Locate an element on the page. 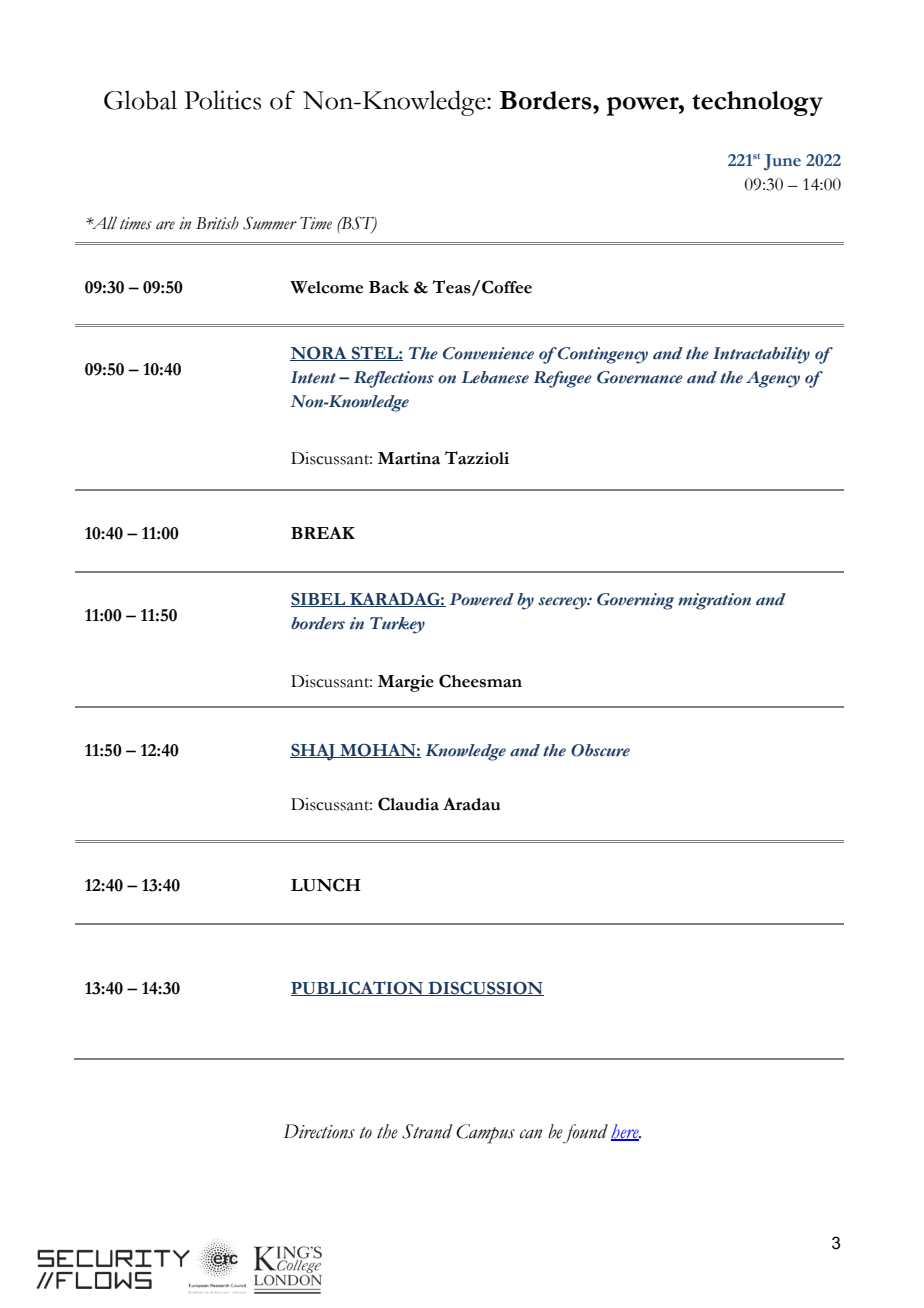  Martina is located at coordinates (409, 458).
